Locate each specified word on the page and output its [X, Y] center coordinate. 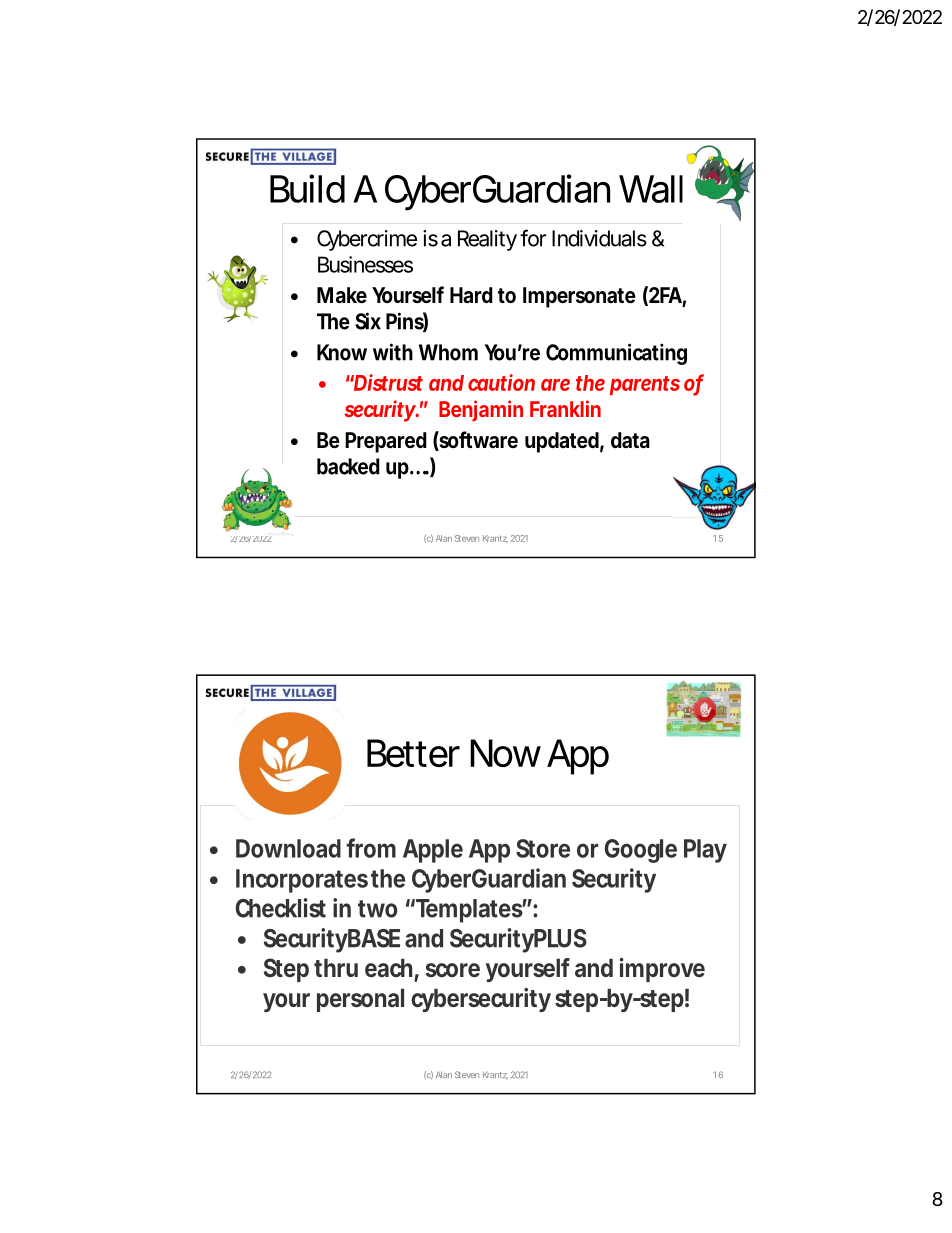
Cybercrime [367, 240]
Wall [651, 189]
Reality [487, 240]
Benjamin [481, 411]
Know [342, 352]
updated [562, 442]
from [371, 848]
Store [543, 848]
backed [348, 466]
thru [336, 968]
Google [641, 851]
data [630, 440]
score [453, 970]
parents [645, 385]
